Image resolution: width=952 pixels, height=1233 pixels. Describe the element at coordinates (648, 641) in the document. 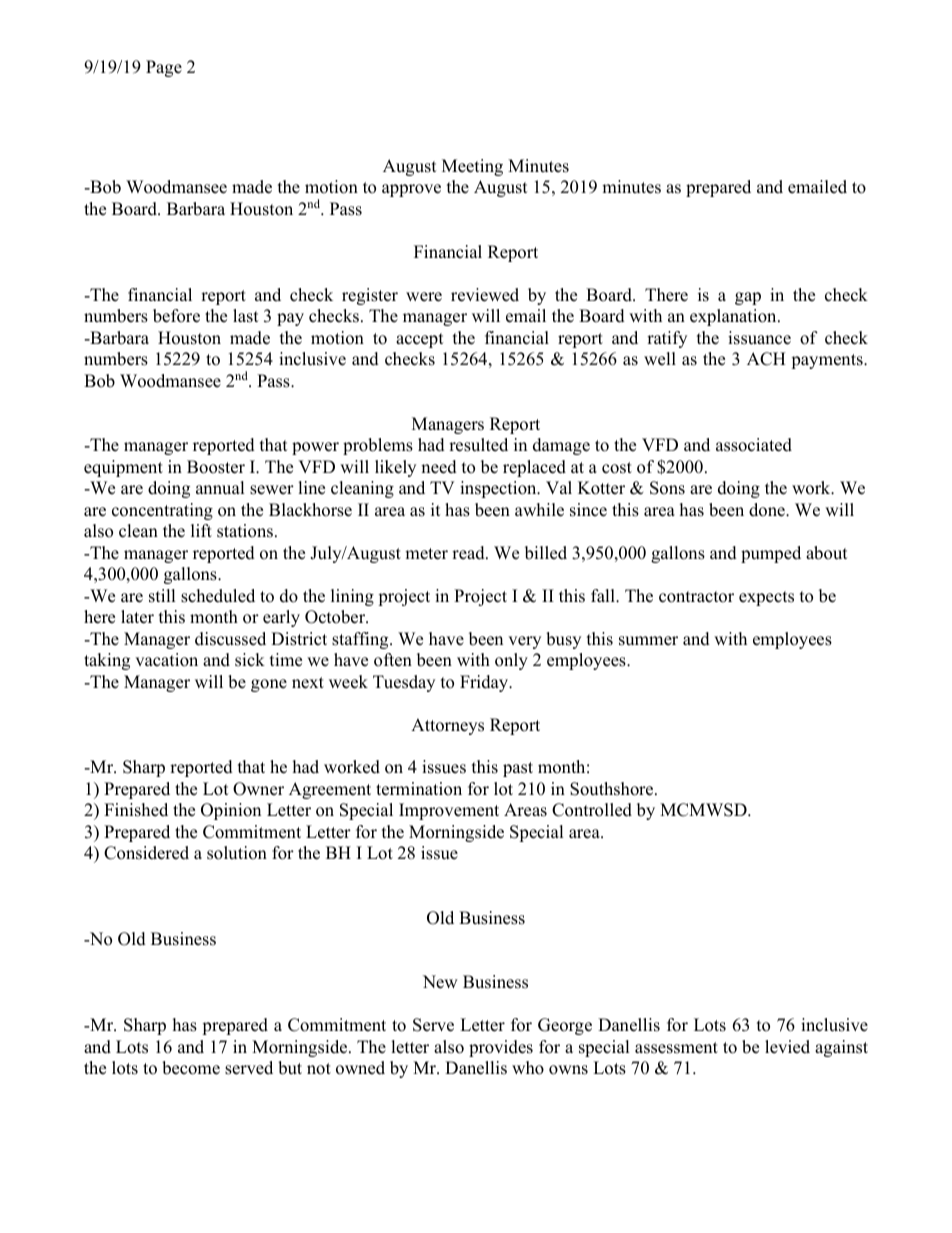

I see `summer` at that location.
